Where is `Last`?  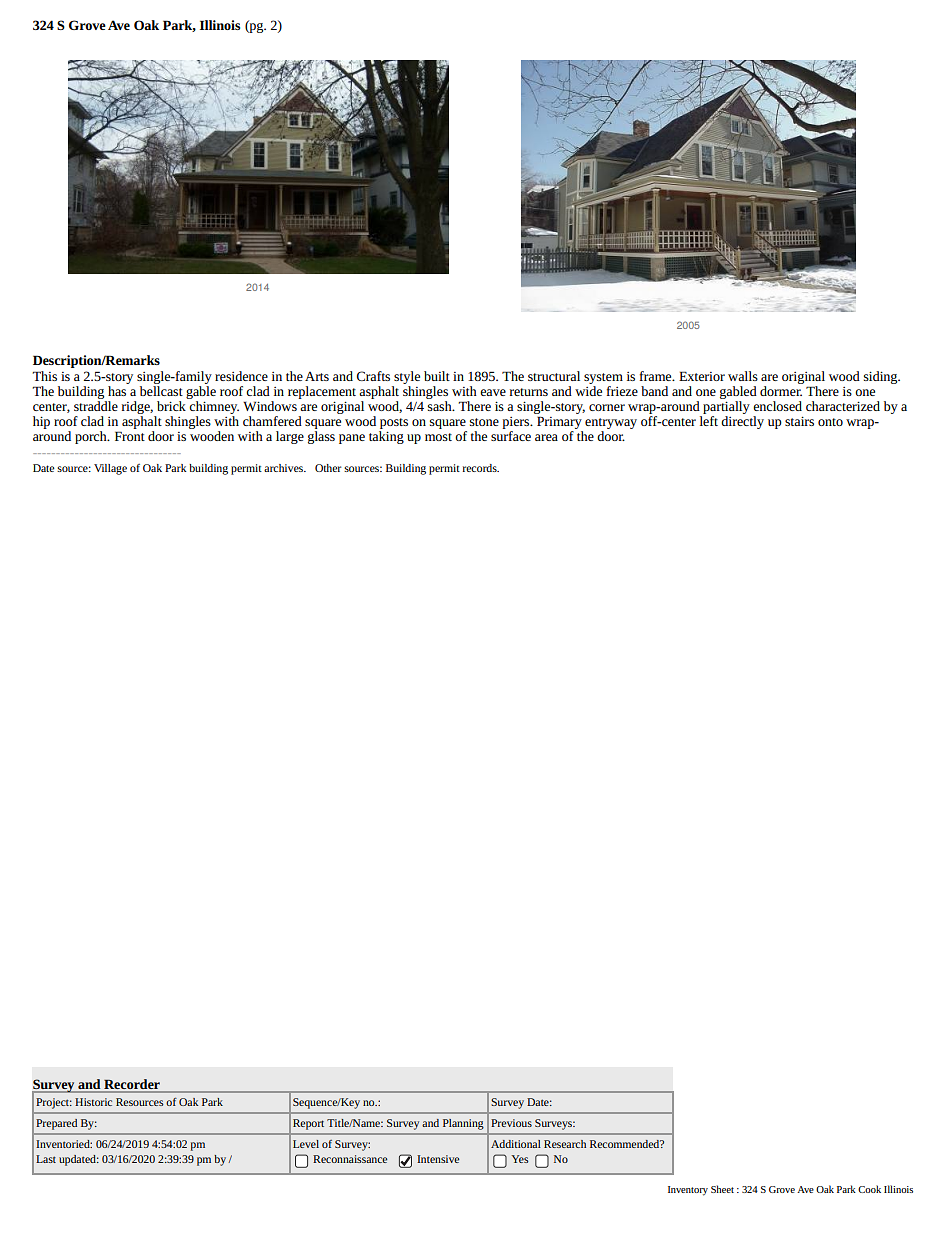
Last is located at coordinates (46, 1159).
